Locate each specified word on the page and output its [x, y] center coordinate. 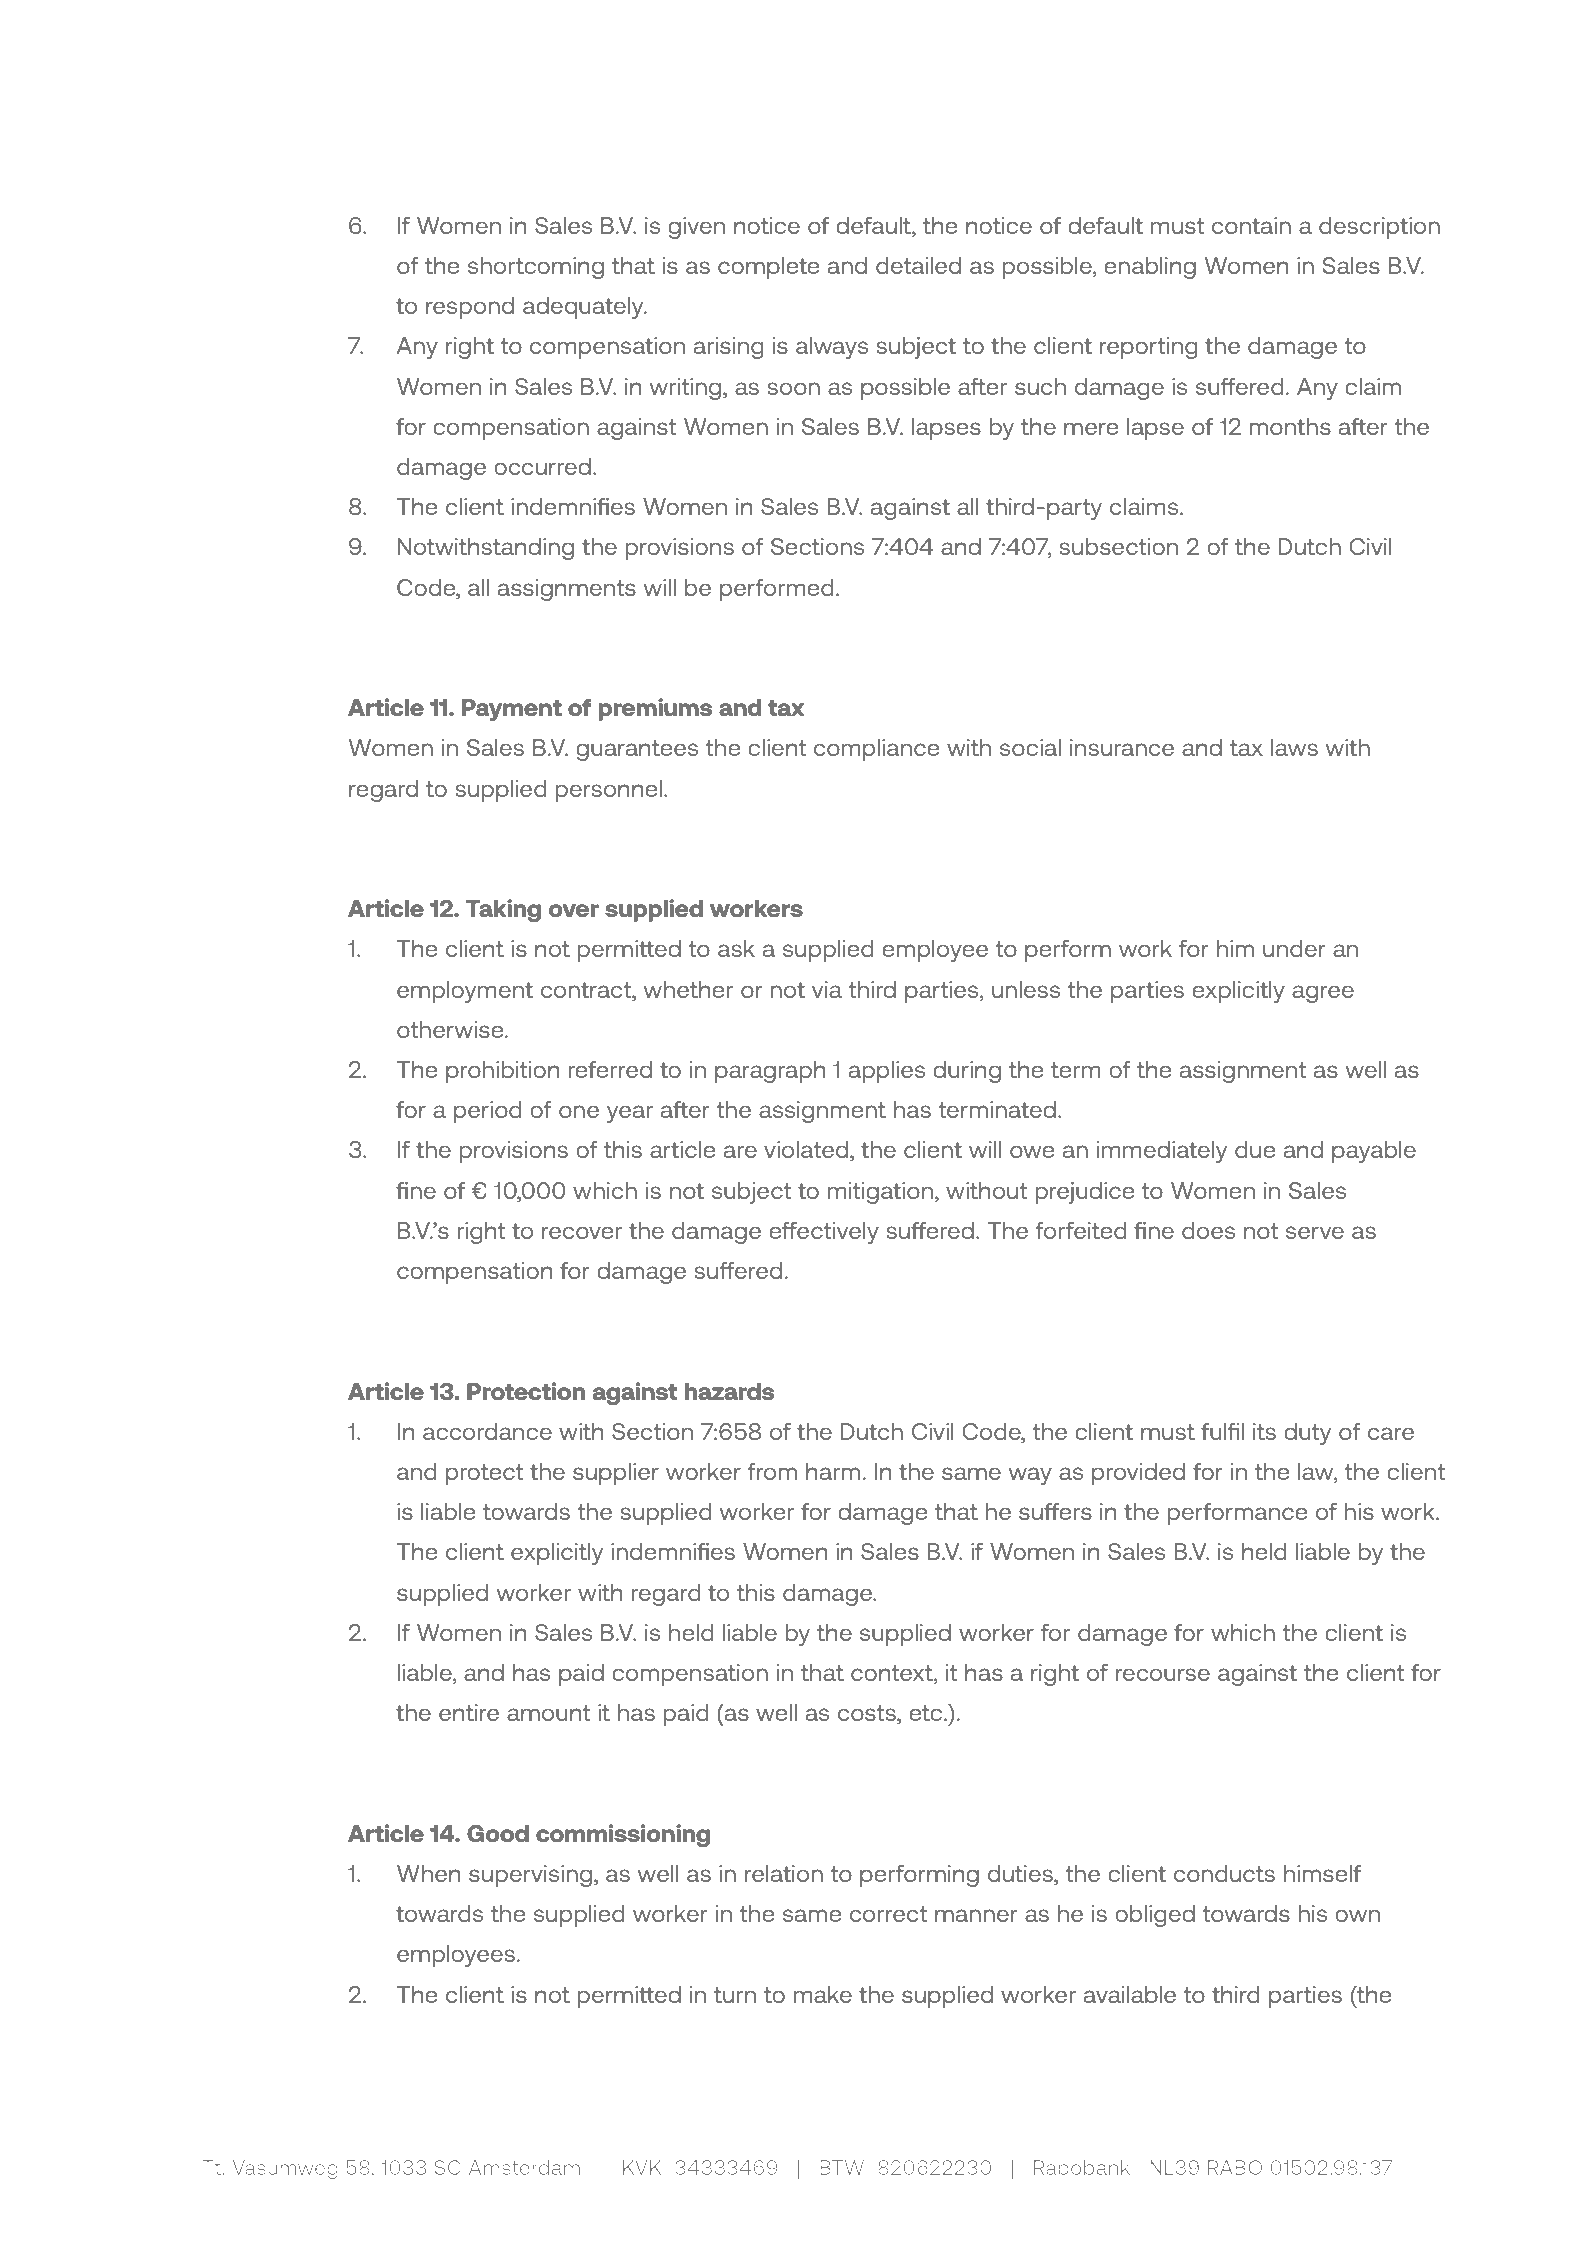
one [579, 1111]
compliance [876, 750]
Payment [512, 710]
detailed [918, 265]
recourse [1163, 1674]
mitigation [882, 1193]
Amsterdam [524, 2167]
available [1130, 1994]
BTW [842, 2167]
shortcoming [536, 268]
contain [1251, 225]
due [1255, 1149]
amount [549, 1713]
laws [1294, 747]
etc [927, 1713]
